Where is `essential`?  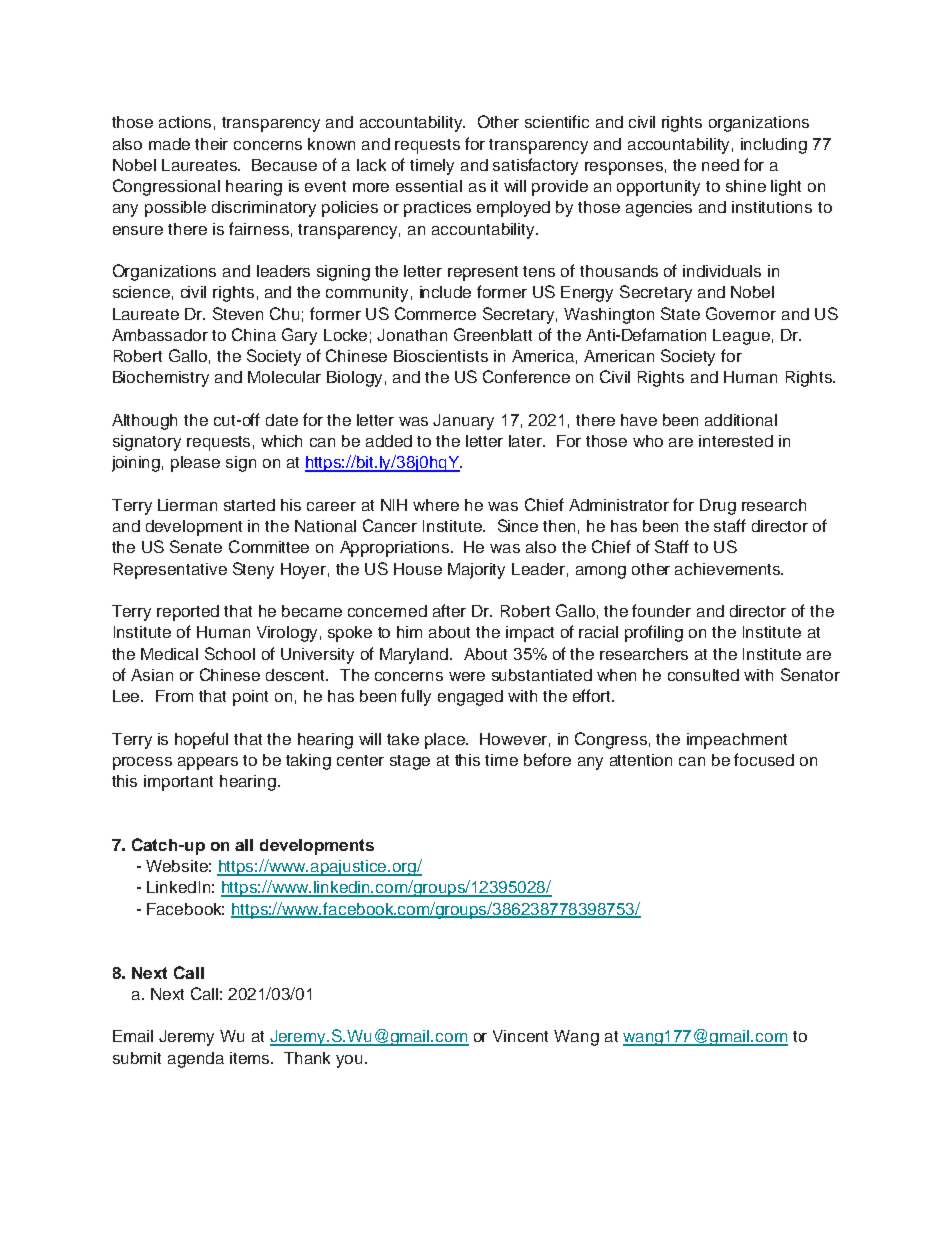 essential is located at coordinates (429, 186).
